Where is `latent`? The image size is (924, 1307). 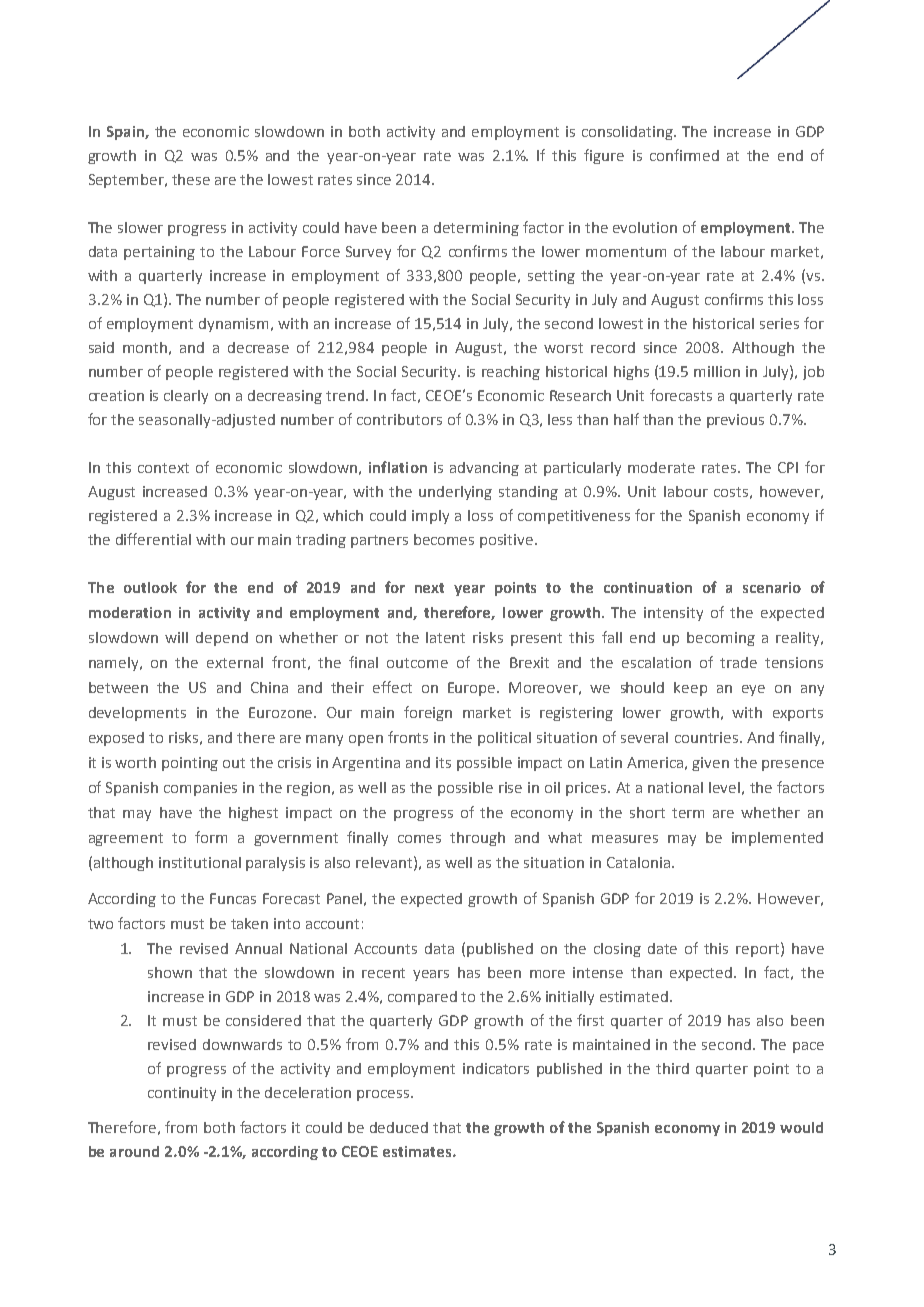 latent is located at coordinates (445, 637).
